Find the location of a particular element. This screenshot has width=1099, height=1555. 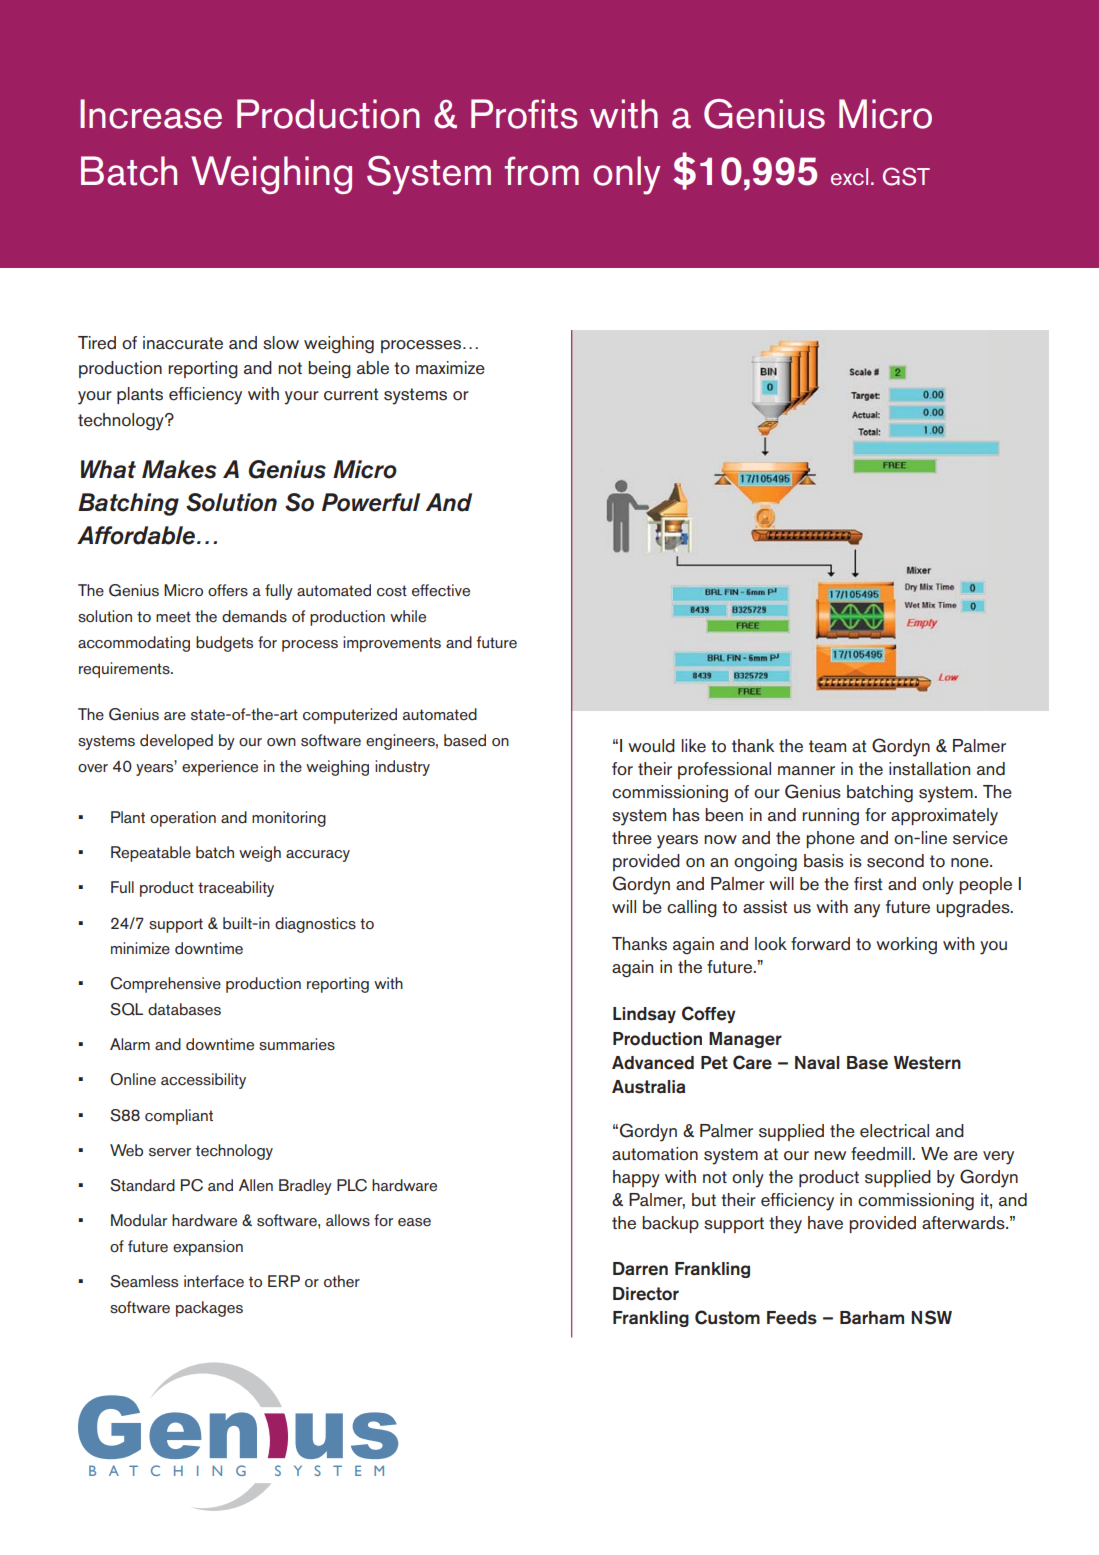

team is located at coordinates (827, 746).
